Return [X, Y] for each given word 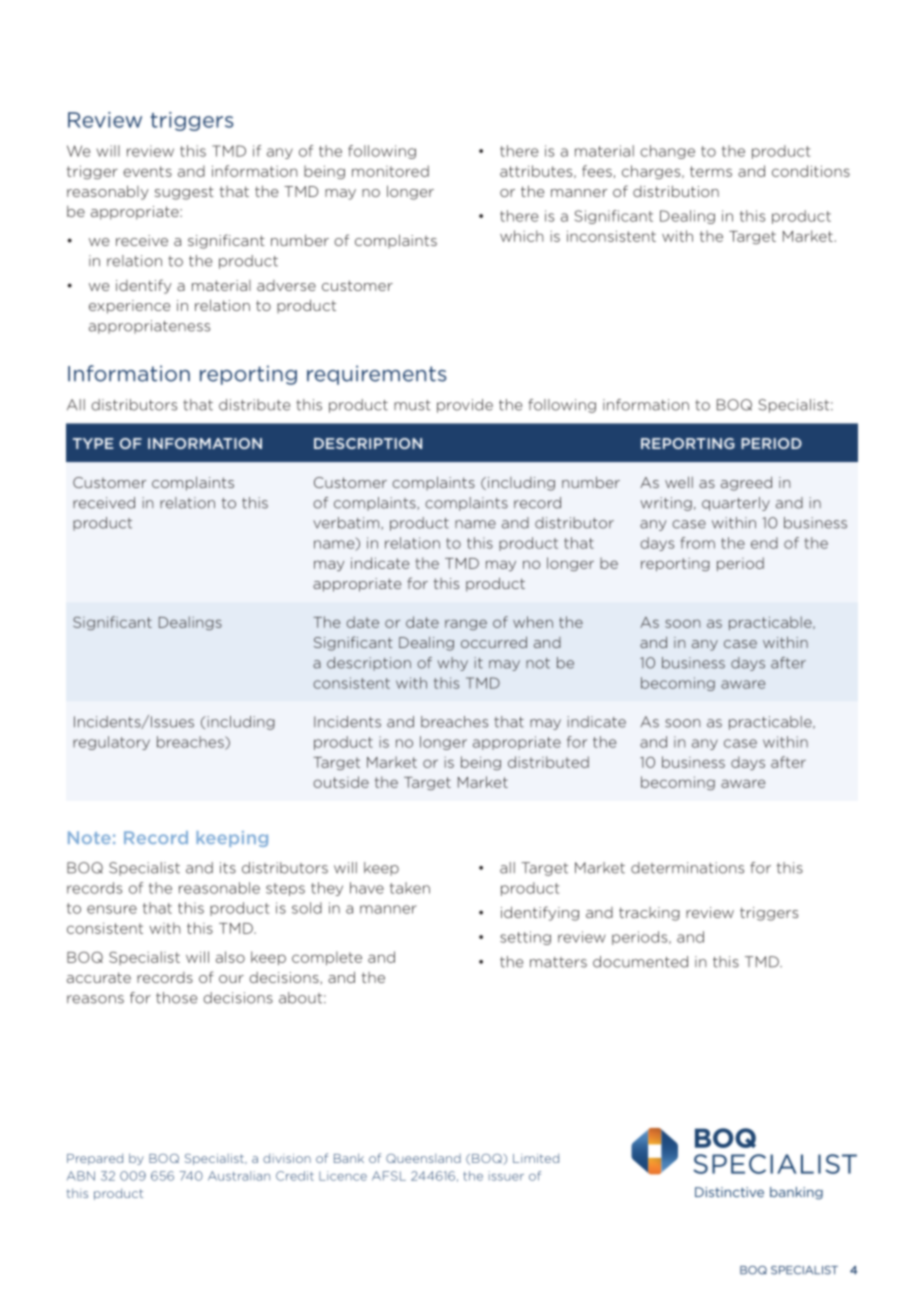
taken [410, 888]
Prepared [95, 1159]
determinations [687, 868]
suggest [184, 193]
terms [711, 171]
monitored [390, 171]
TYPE [93, 443]
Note [89, 837]
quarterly [736, 504]
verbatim [347, 523]
